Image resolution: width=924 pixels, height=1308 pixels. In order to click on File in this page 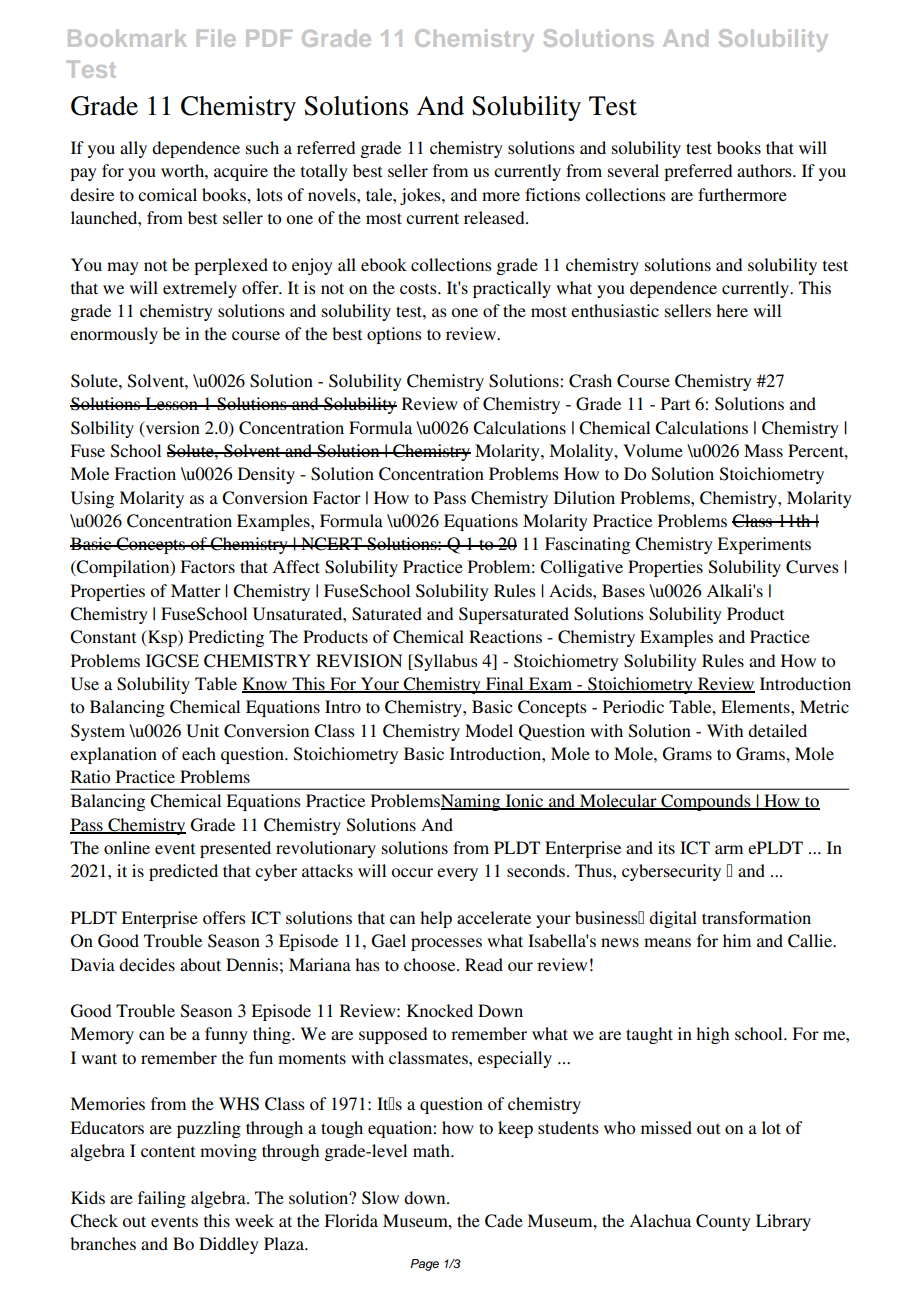, I will do `click(216, 38)`.
